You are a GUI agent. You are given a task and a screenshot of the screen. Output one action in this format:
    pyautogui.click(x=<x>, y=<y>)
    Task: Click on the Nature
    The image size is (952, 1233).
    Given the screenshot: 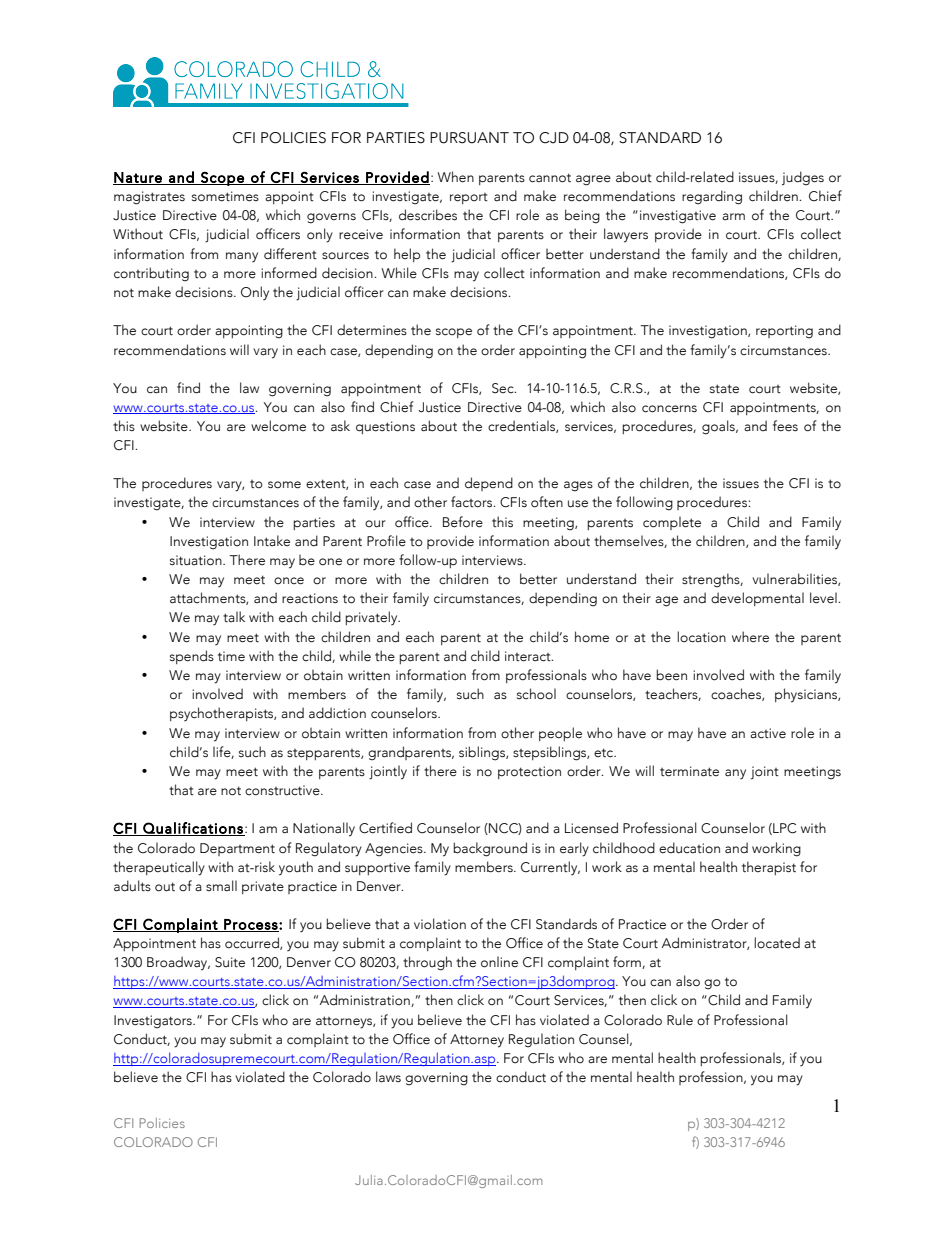 What is the action you would take?
    pyautogui.click(x=138, y=178)
